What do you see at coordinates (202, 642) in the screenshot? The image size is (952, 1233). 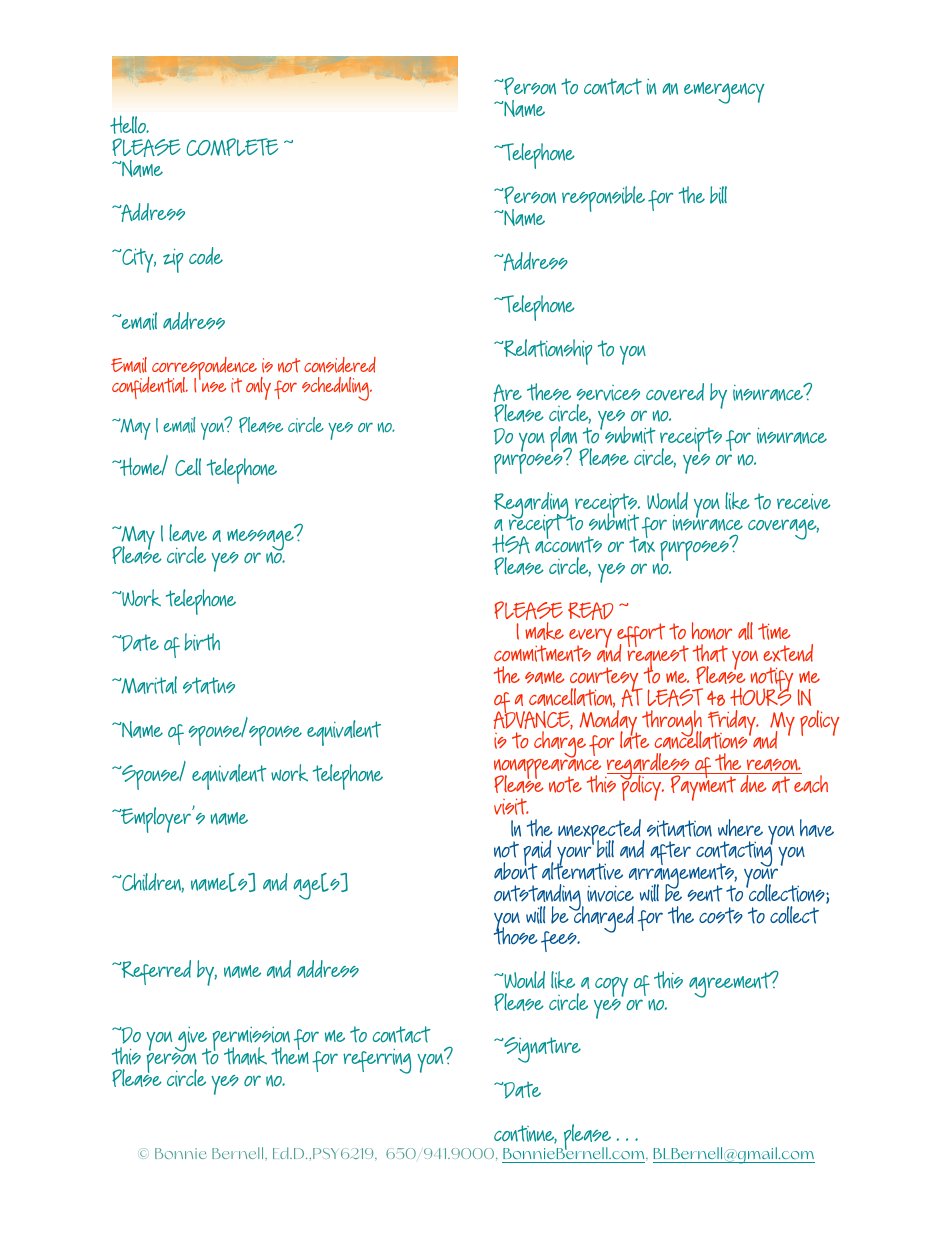 I see `birth` at bounding box center [202, 642].
